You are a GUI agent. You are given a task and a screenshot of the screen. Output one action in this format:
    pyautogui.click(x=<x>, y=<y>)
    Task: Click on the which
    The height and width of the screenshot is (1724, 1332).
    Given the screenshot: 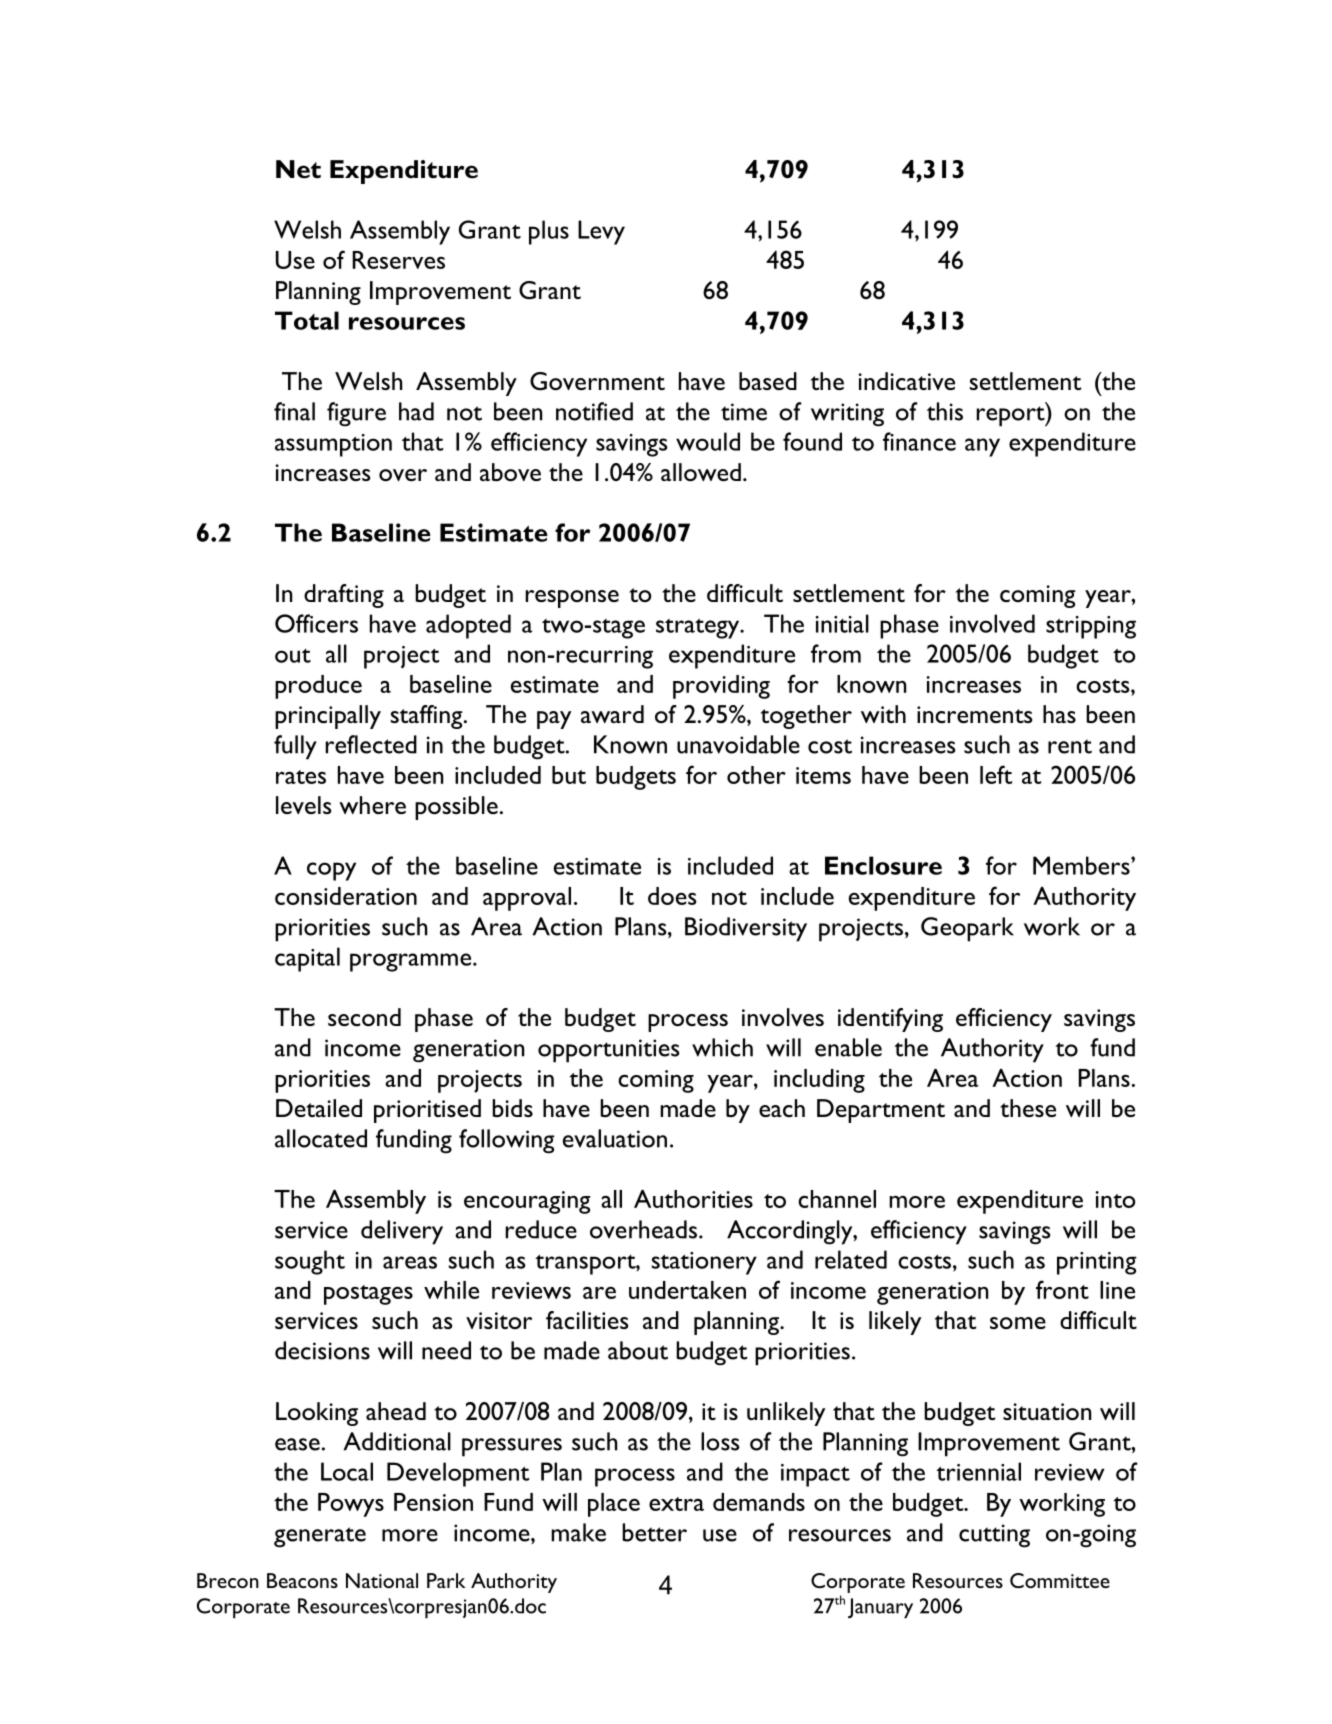 What is the action you would take?
    pyautogui.click(x=722, y=1047)
